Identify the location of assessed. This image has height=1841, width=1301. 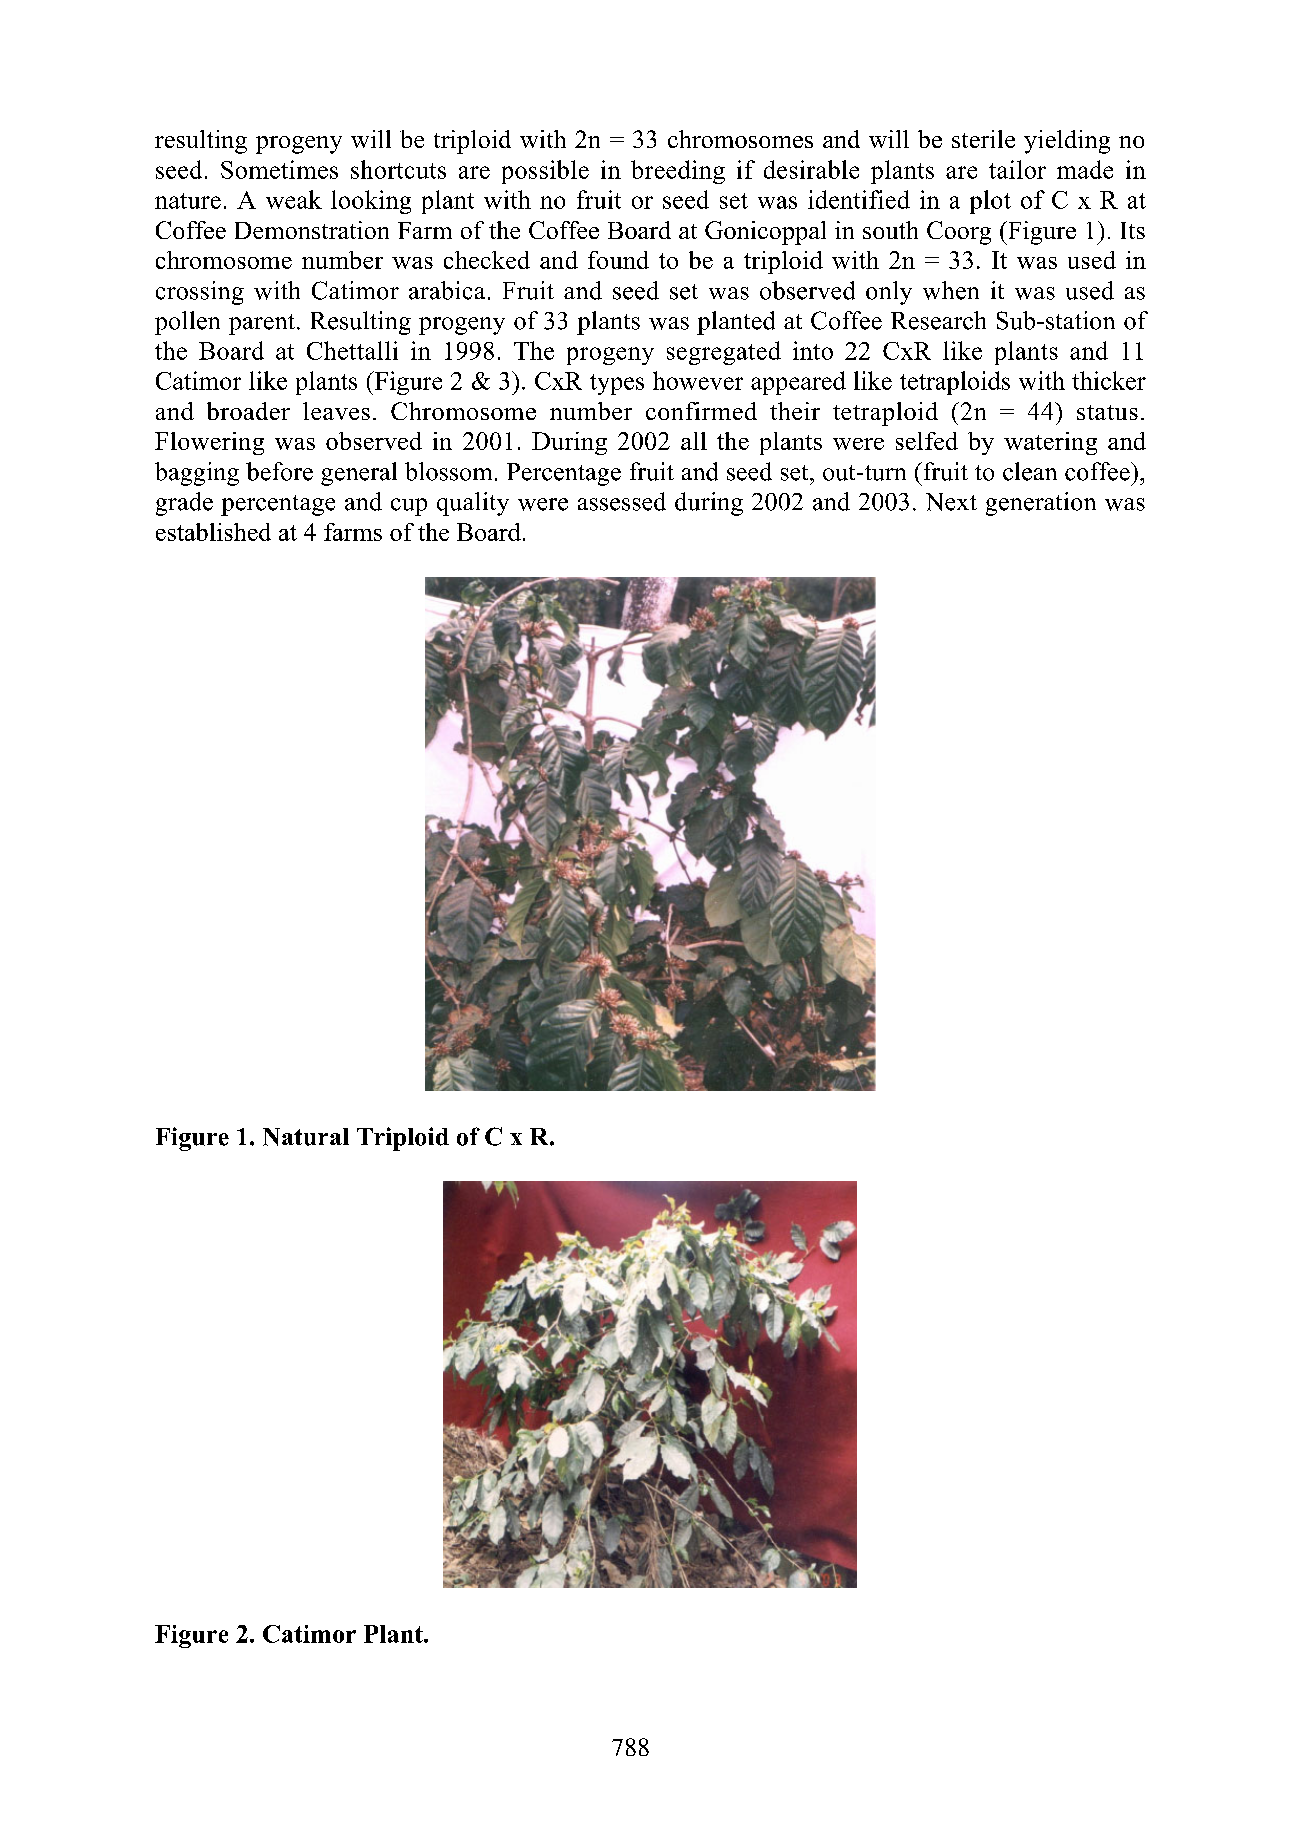
(622, 501).
